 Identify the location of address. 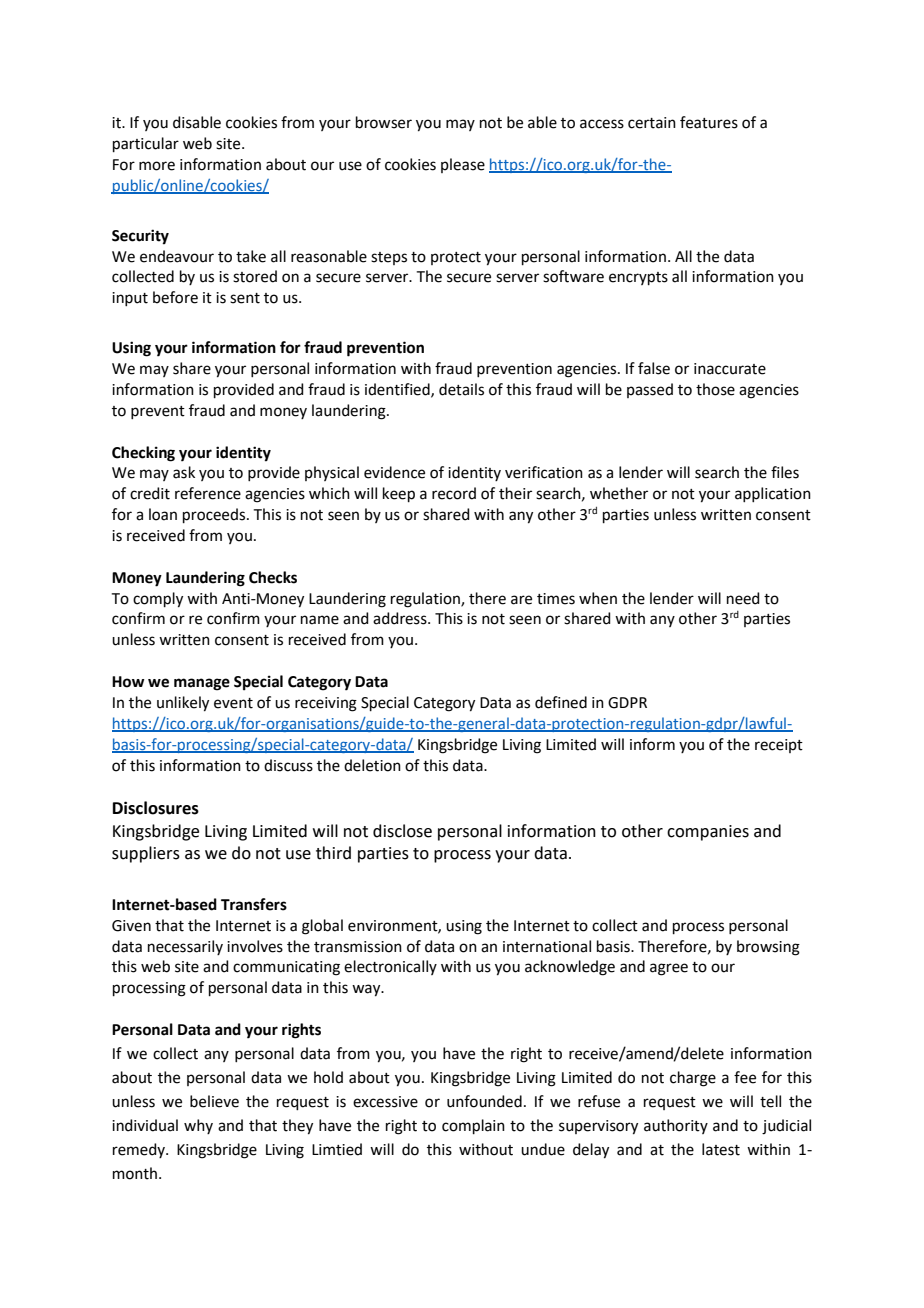
(401, 618).
